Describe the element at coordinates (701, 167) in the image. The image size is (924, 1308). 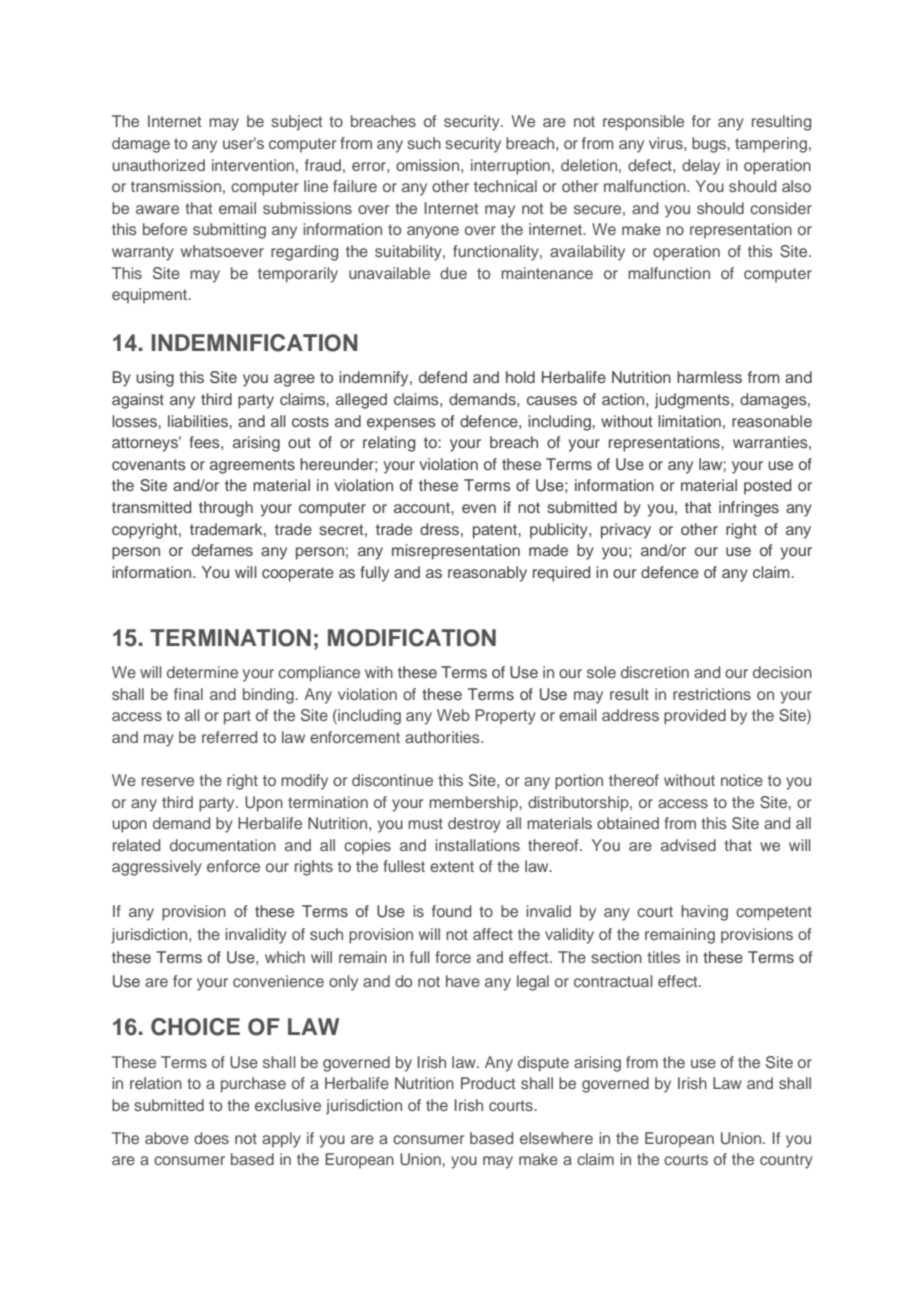
I see `delay` at that location.
